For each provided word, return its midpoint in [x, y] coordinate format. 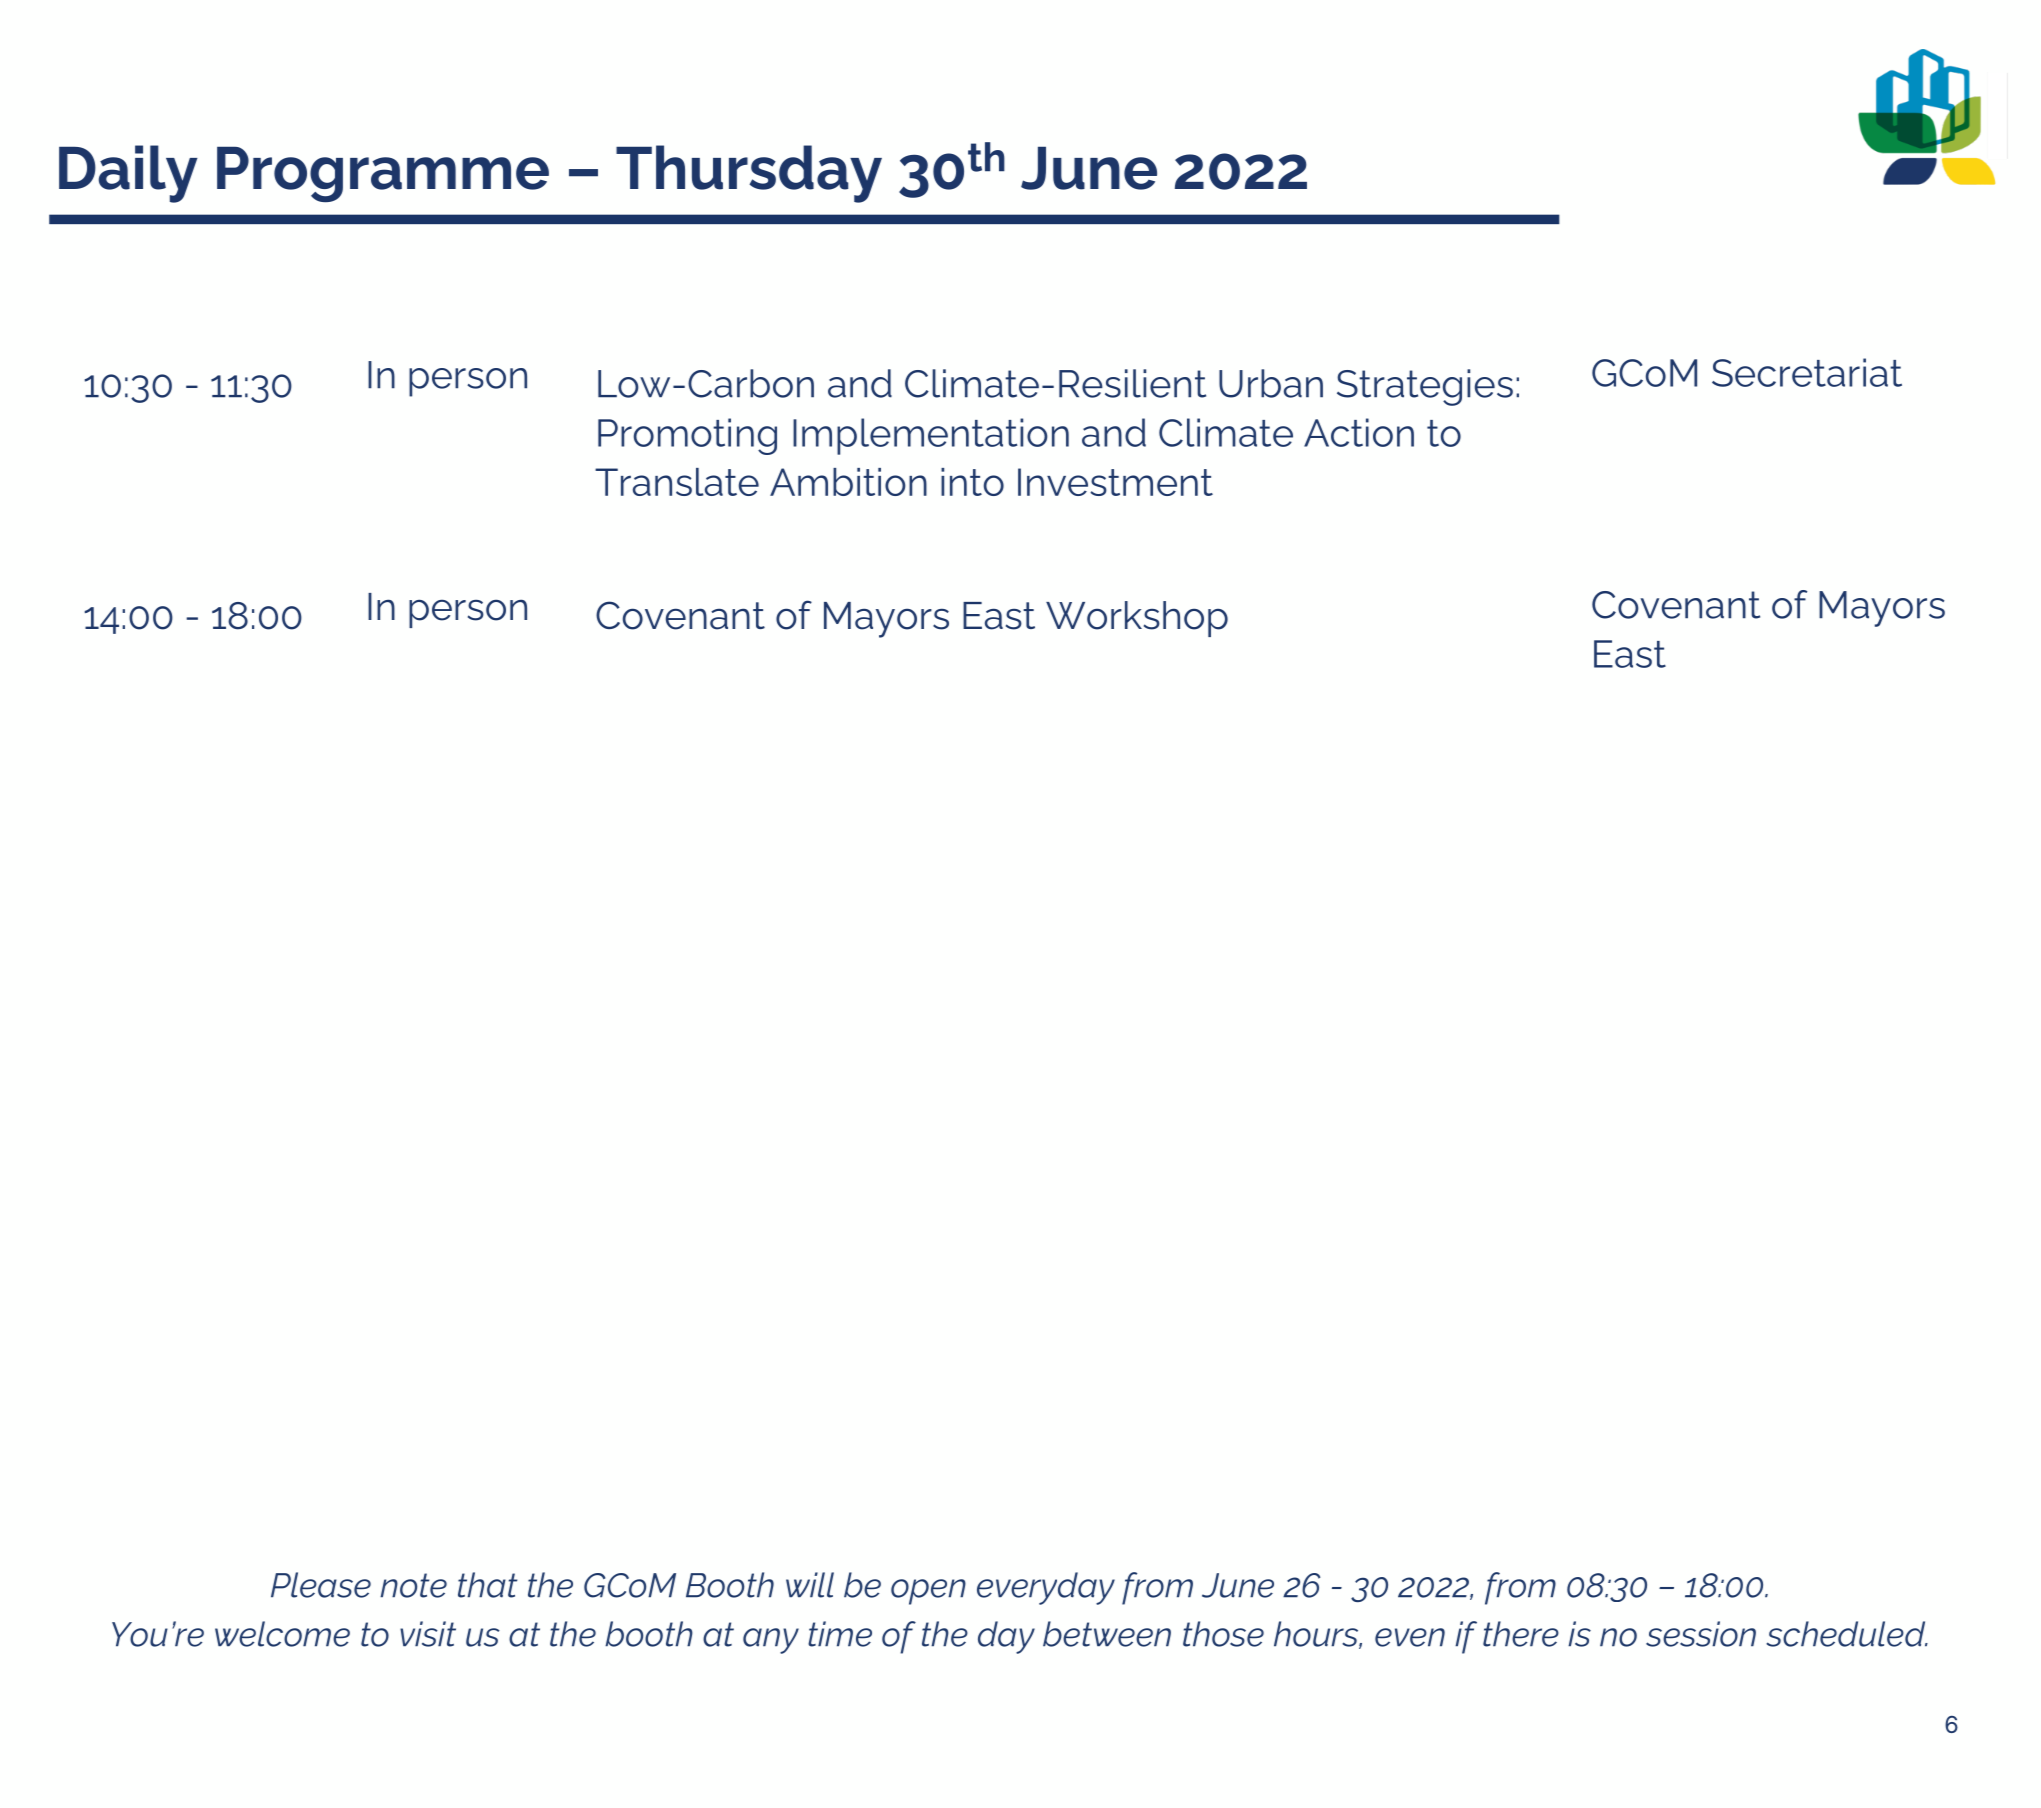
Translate [677, 482]
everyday [1046, 1588]
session [1701, 1634]
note [413, 1585]
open [928, 1592]
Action [1359, 432]
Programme [383, 175]
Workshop [1137, 619]
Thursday [749, 174]
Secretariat [1807, 372]
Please [321, 1585]
